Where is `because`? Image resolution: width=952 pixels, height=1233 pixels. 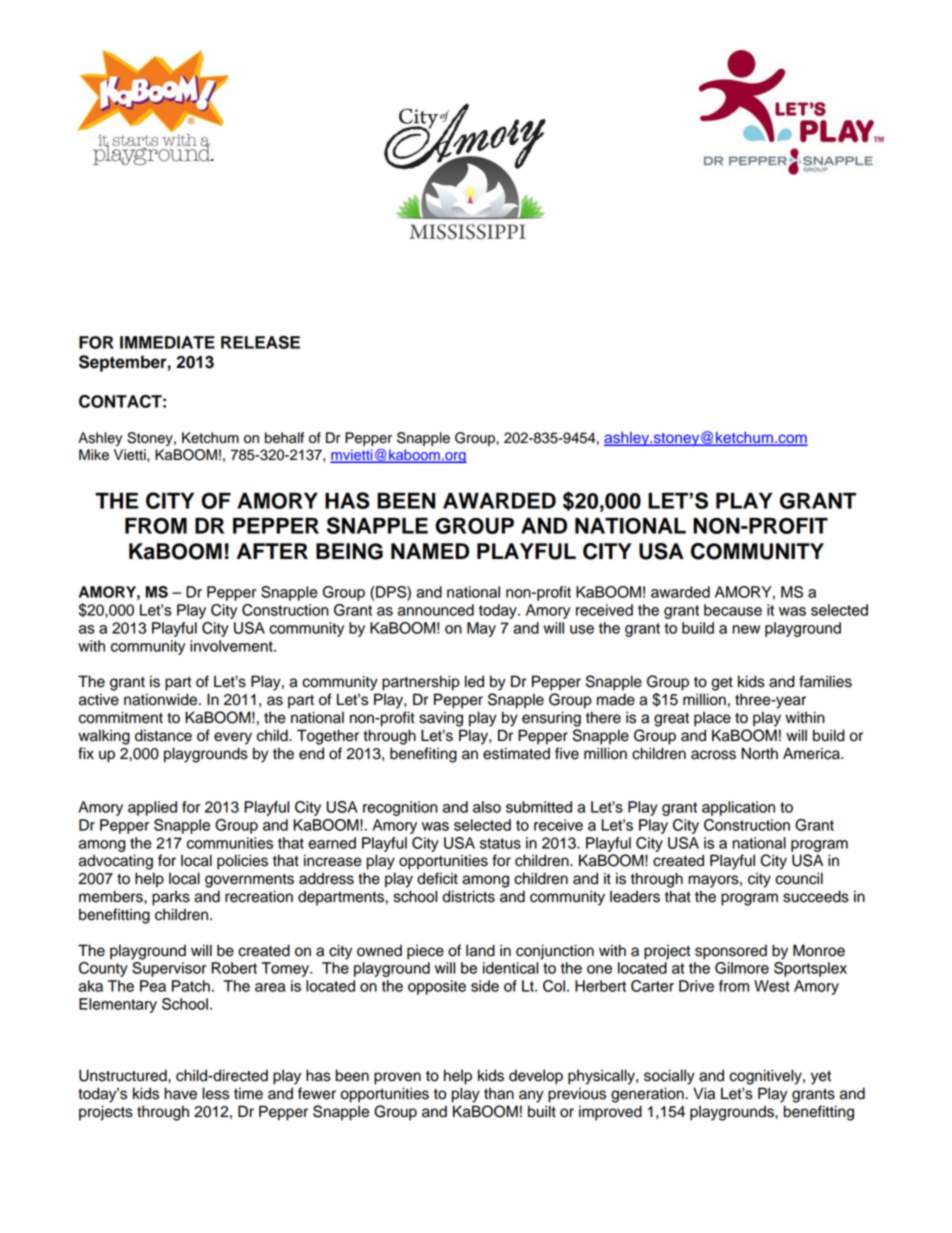 because is located at coordinates (733, 610).
